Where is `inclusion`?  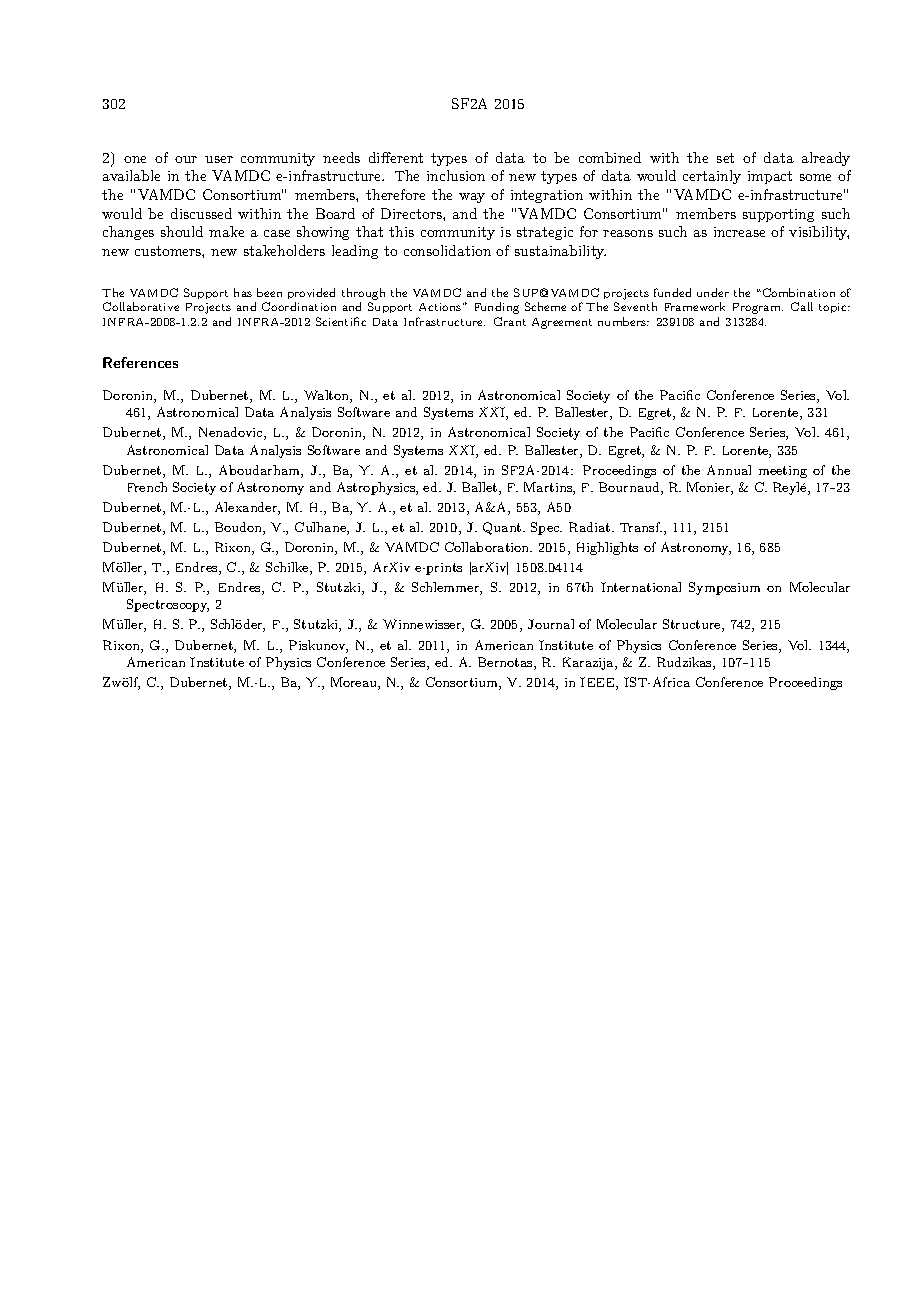
inclusion is located at coordinates (456, 175).
